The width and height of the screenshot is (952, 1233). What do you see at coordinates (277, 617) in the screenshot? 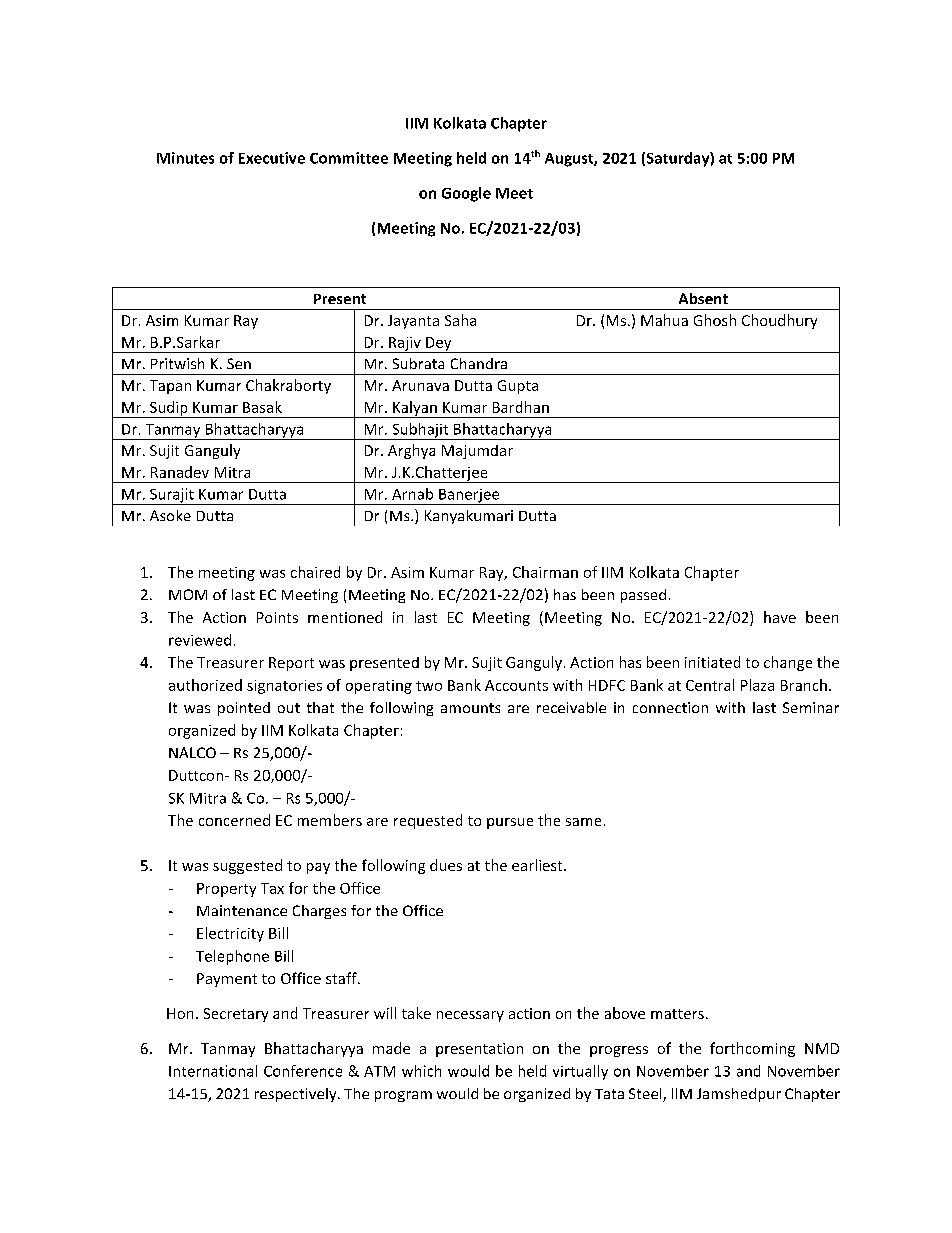
I see `Points` at bounding box center [277, 617].
